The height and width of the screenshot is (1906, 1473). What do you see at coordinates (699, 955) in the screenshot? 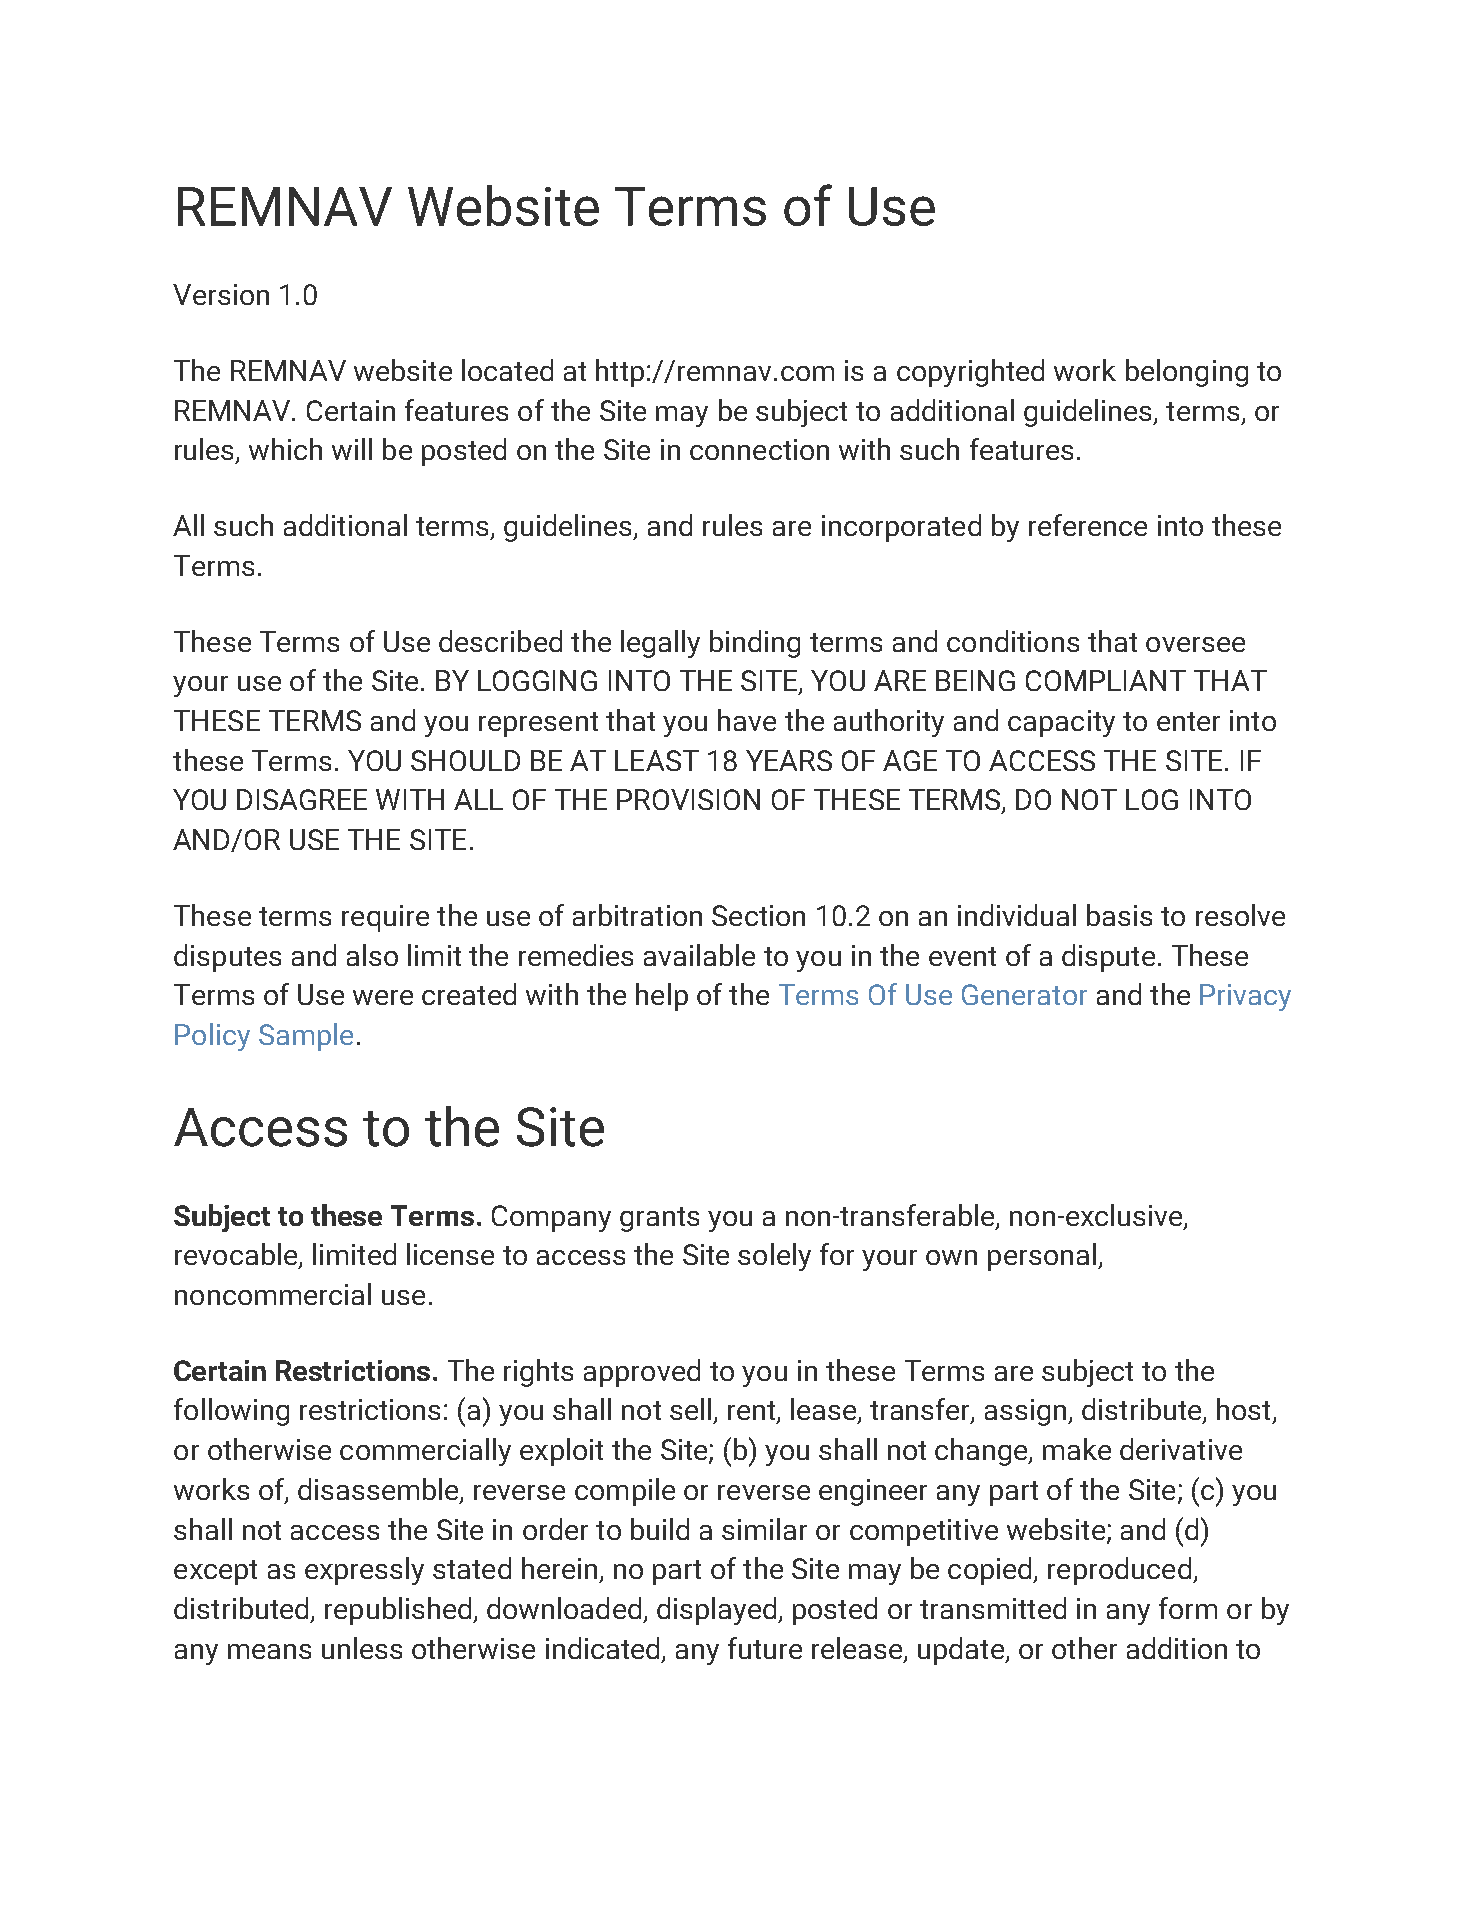
I see `available` at bounding box center [699, 955].
